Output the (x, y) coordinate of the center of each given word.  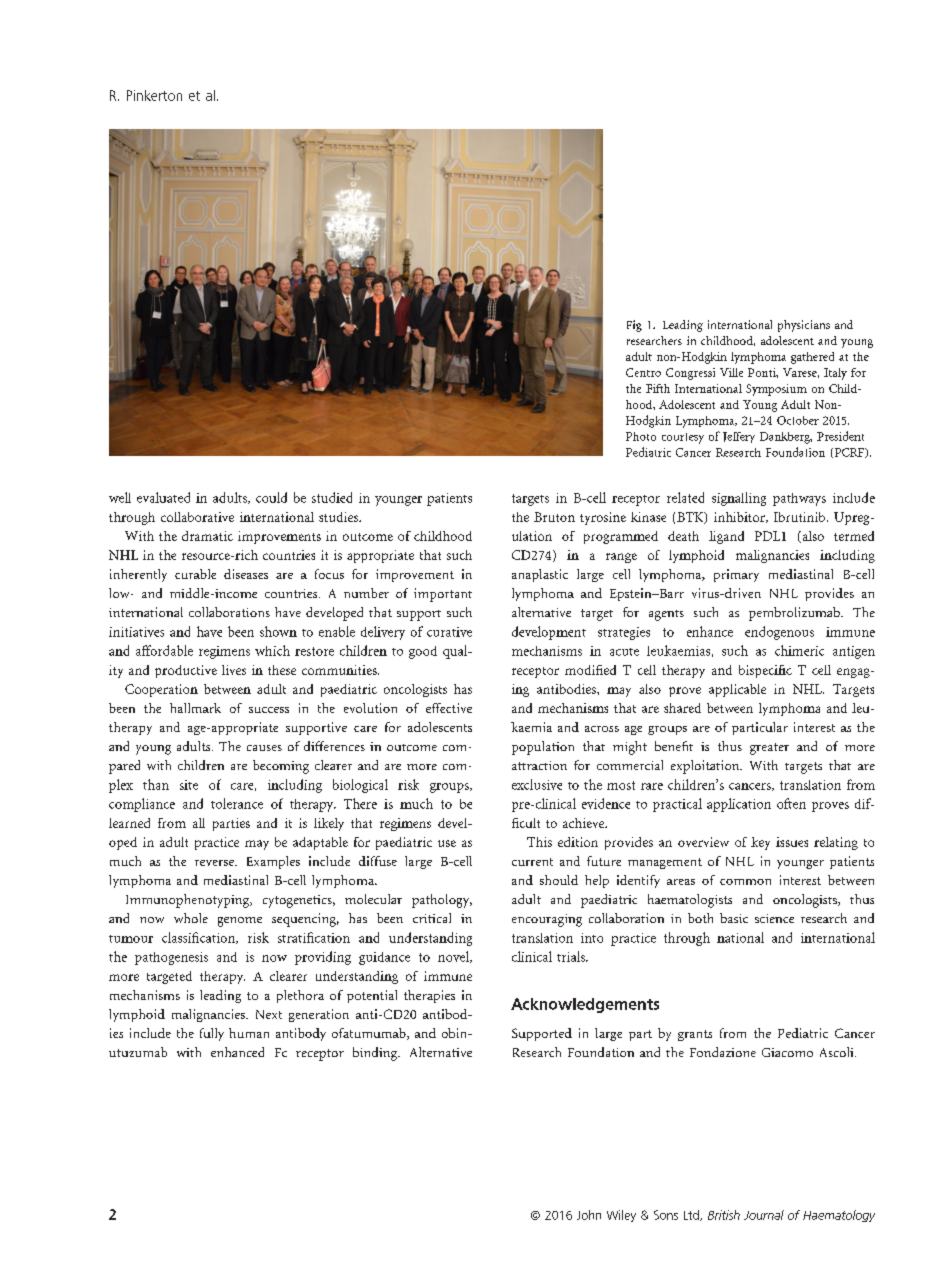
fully (212, 1034)
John (589, 1215)
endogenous (779, 633)
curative (449, 632)
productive (186, 671)
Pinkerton (154, 95)
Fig (634, 326)
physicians (804, 326)
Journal (764, 1215)
